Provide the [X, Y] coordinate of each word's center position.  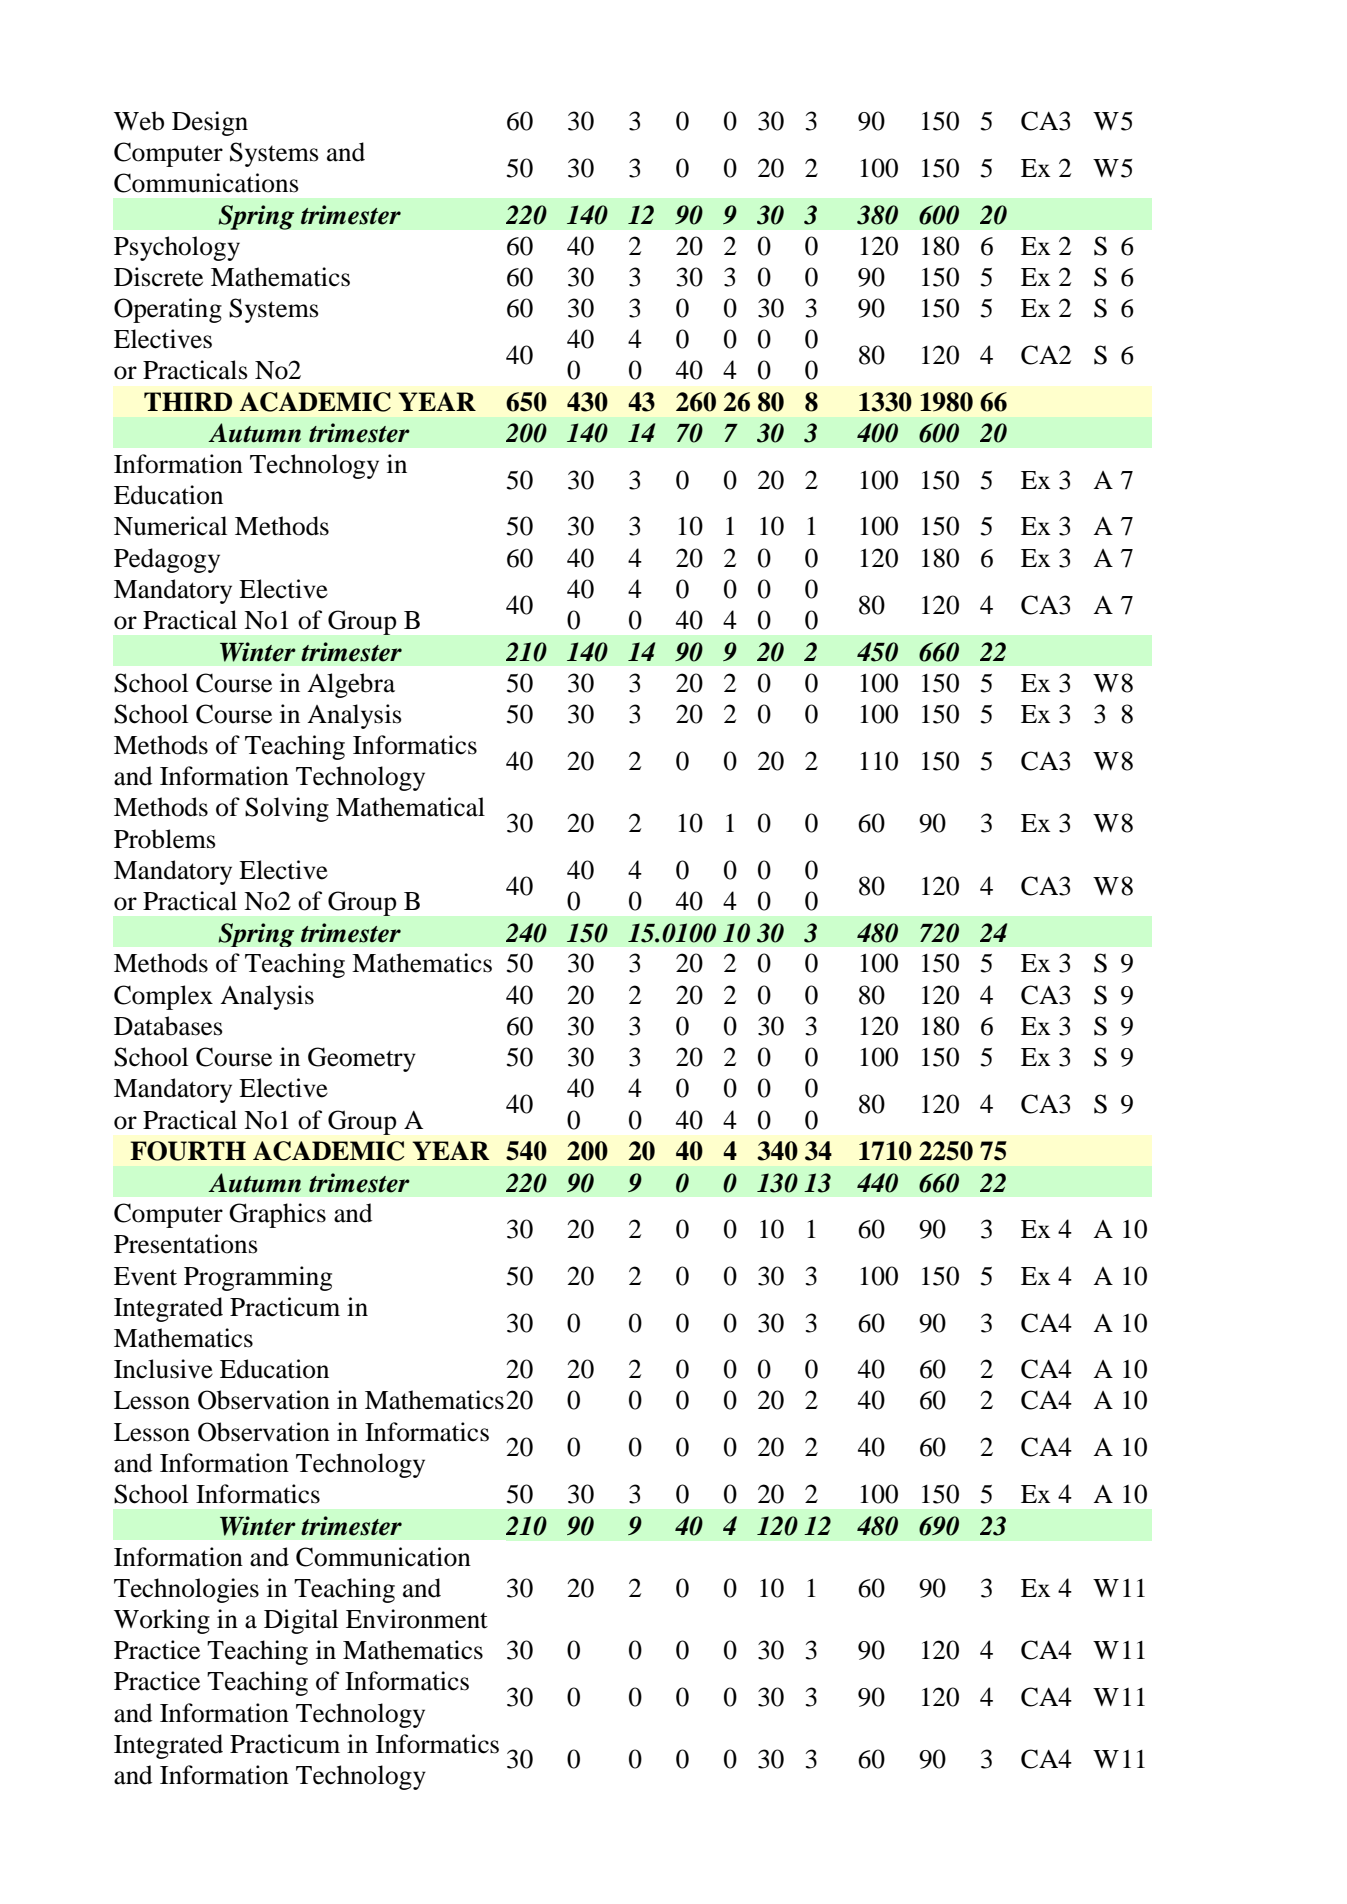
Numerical [170, 526]
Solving [287, 809]
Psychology [177, 248]
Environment [417, 1619]
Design [210, 123]
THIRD [188, 401]
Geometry [362, 1059]
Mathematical [410, 807]
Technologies [186, 1590]
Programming [258, 1278]
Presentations [186, 1244]
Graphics [277, 1215]
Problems [165, 839]
